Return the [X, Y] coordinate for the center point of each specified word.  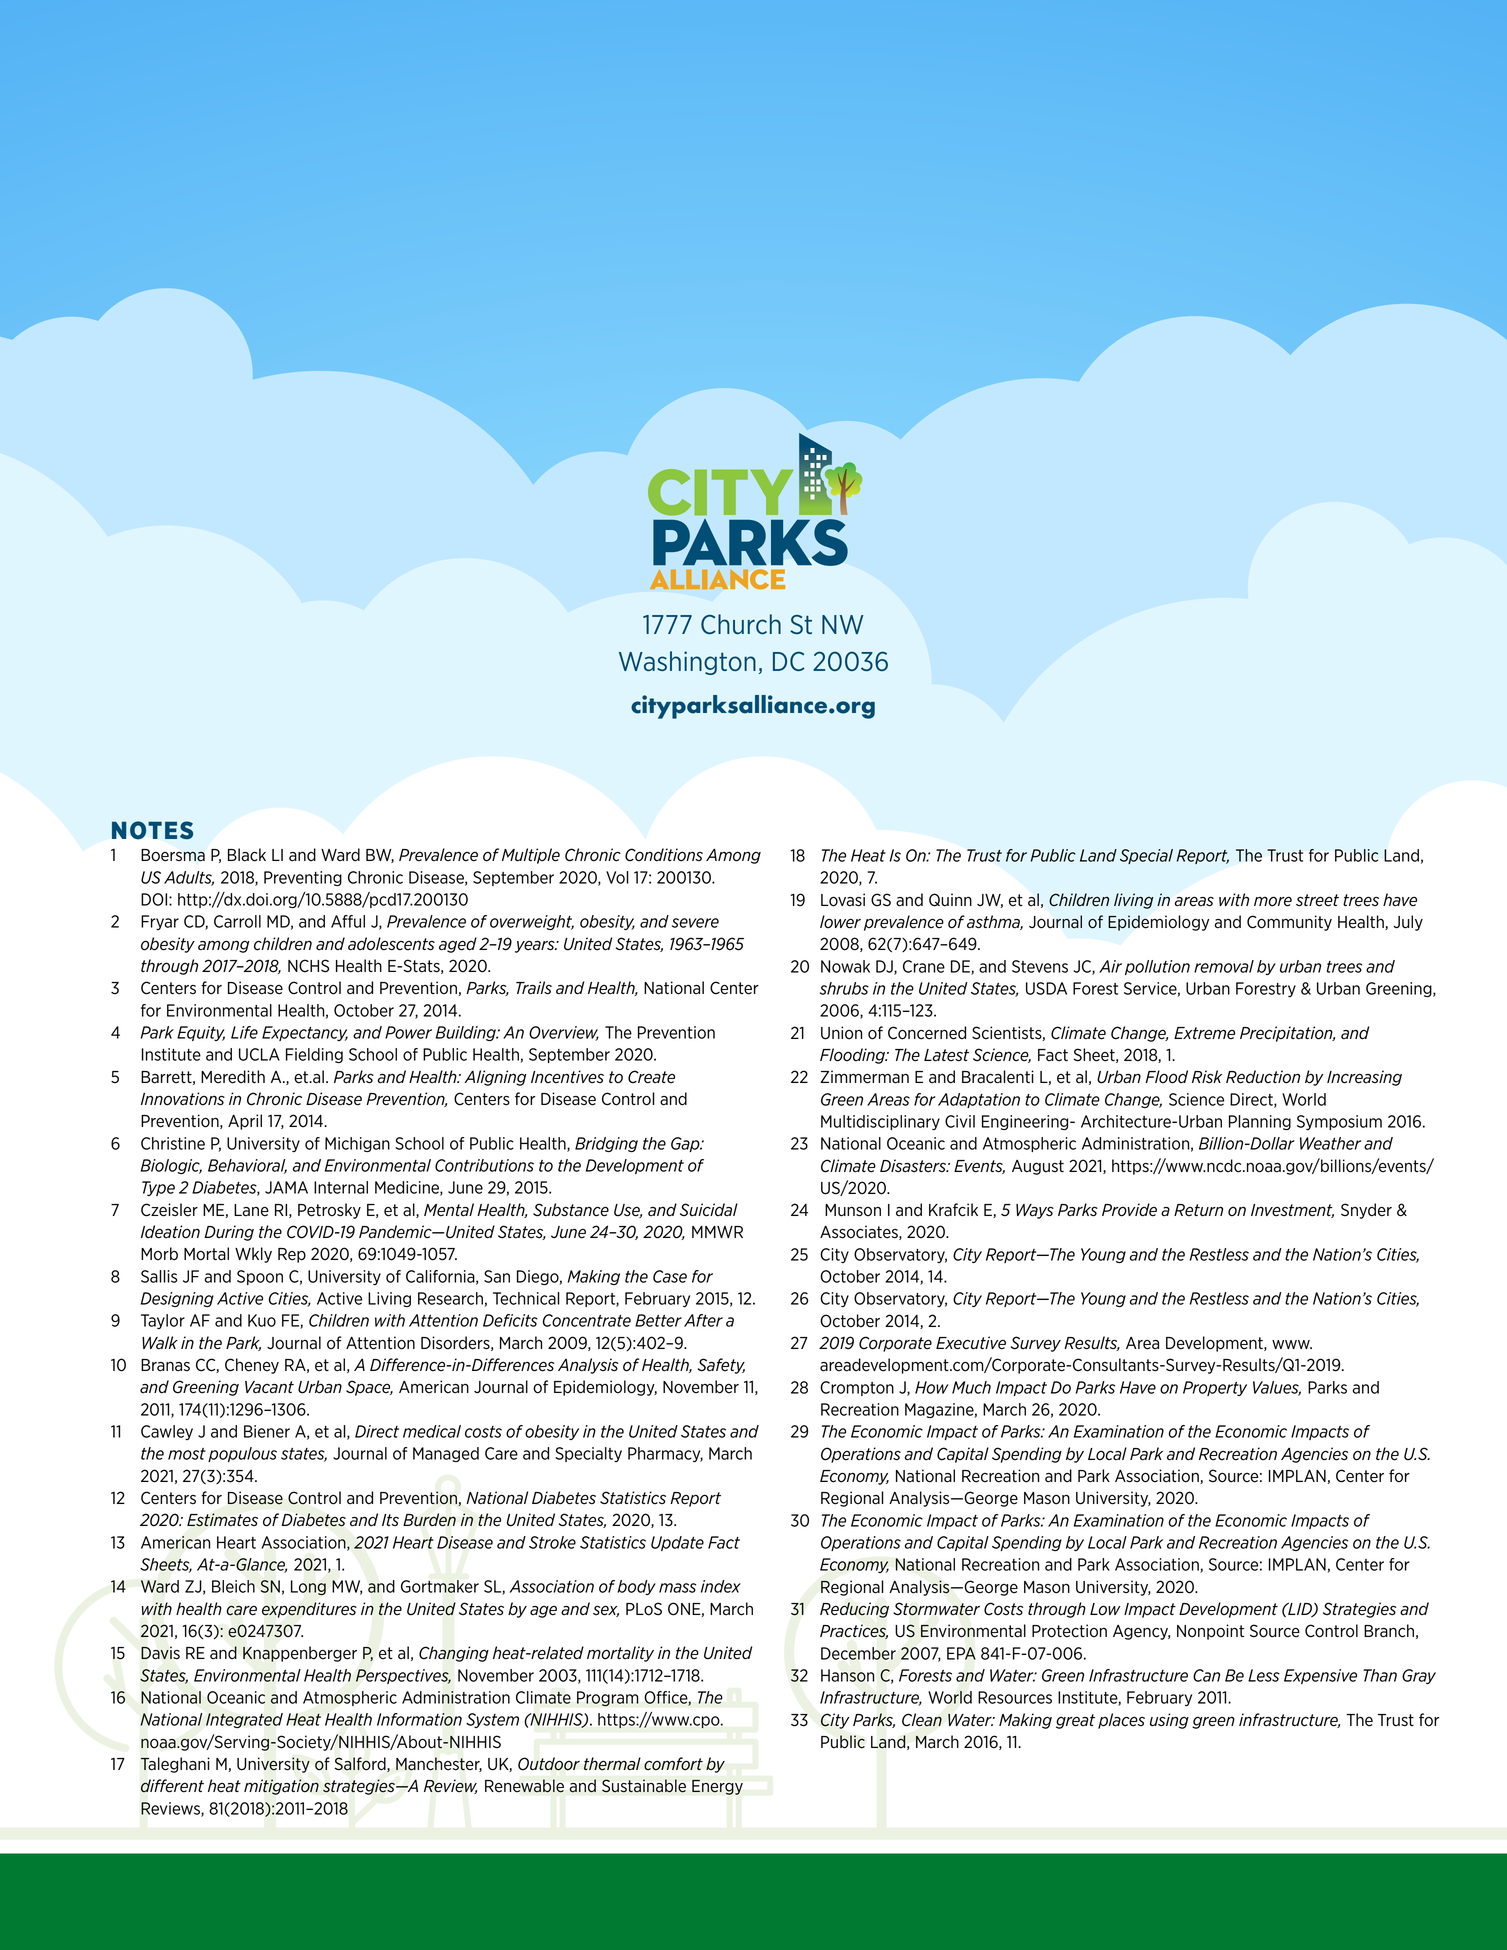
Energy [717, 1787]
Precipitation [1287, 1034]
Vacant [269, 1387]
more [1273, 901]
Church [741, 624]
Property [1215, 1388]
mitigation [281, 1787]
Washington [687, 663]
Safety [721, 1366]
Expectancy [305, 1033]
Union [841, 1033]
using [1169, 1721]
